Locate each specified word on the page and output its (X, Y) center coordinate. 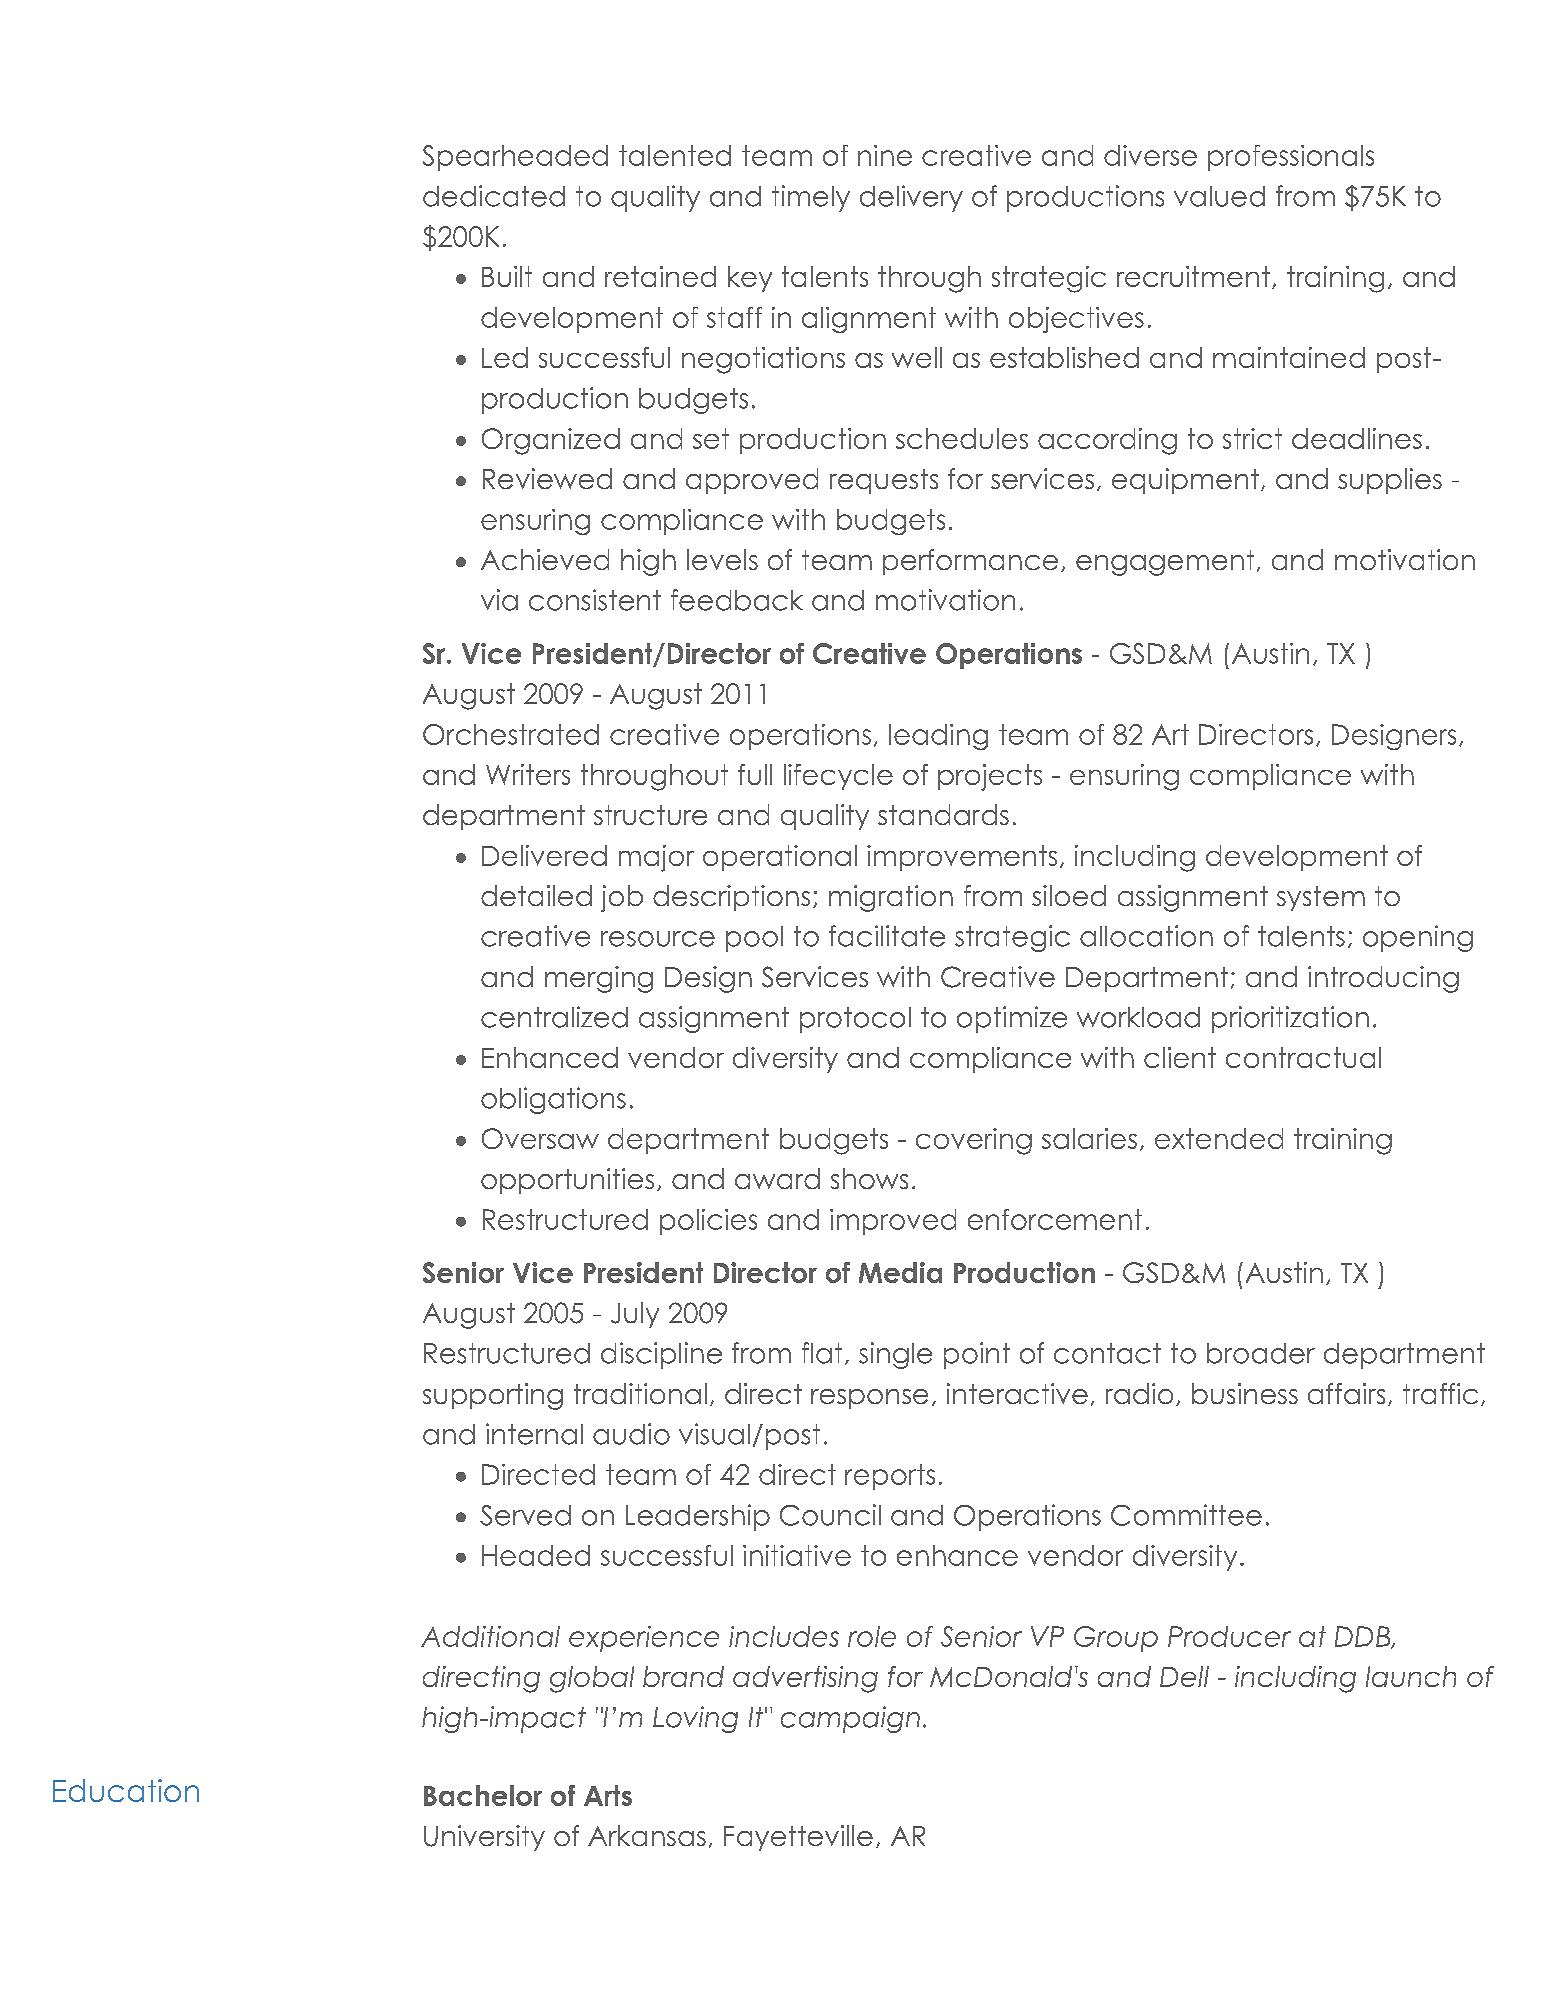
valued (1219, 196)
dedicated (494, 196)
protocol (855, 1020)
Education (126, 1790)
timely (811, 198)
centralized (554, 1017)
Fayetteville (798, 1838)
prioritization (1290, 1019)
